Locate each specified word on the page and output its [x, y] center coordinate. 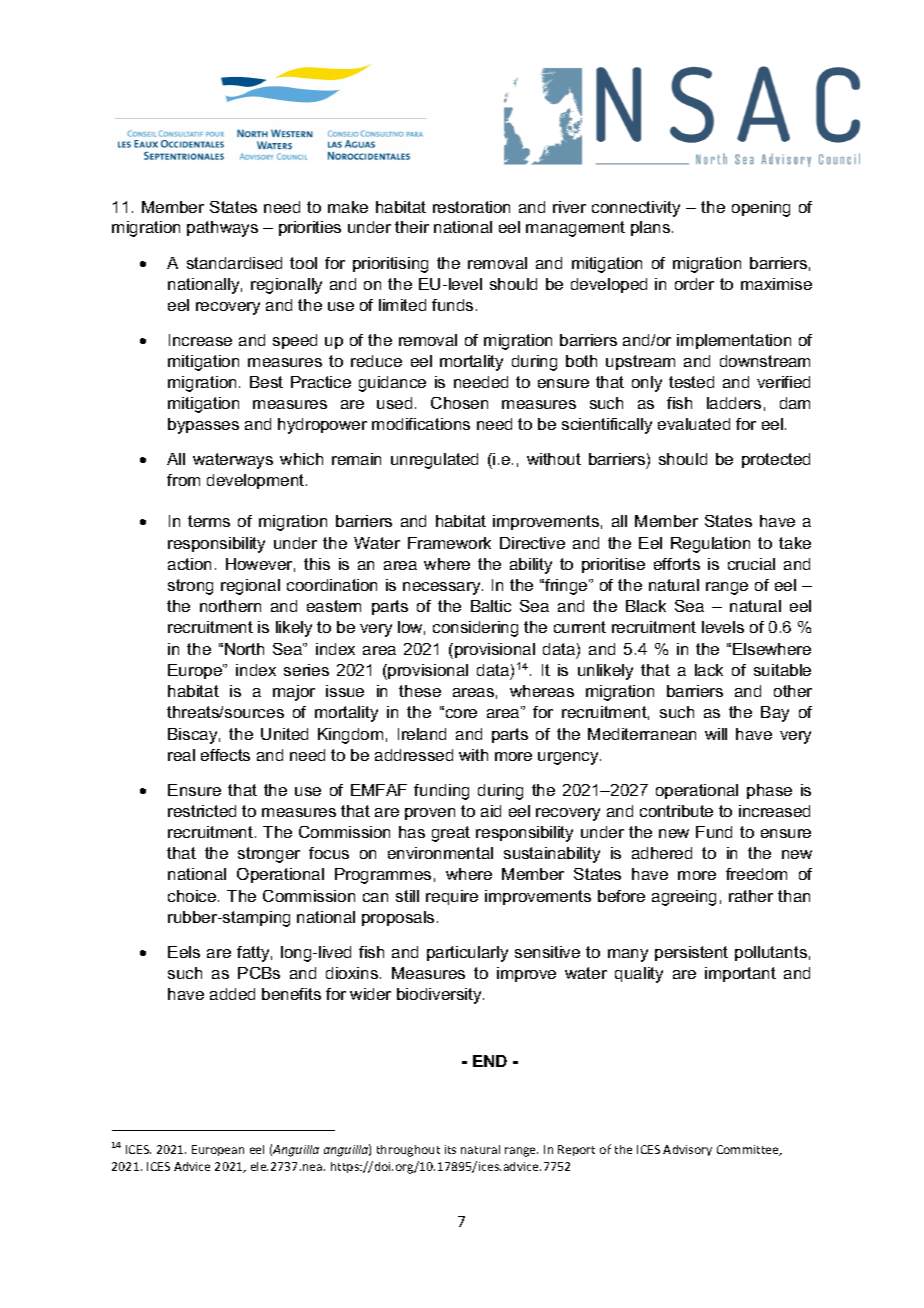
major [294, 693]
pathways [222, 229]
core [460, 713]
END [490, 1061]
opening [761, 209]
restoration [471, 207]
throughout [408, 1151]
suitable [782, 670]
